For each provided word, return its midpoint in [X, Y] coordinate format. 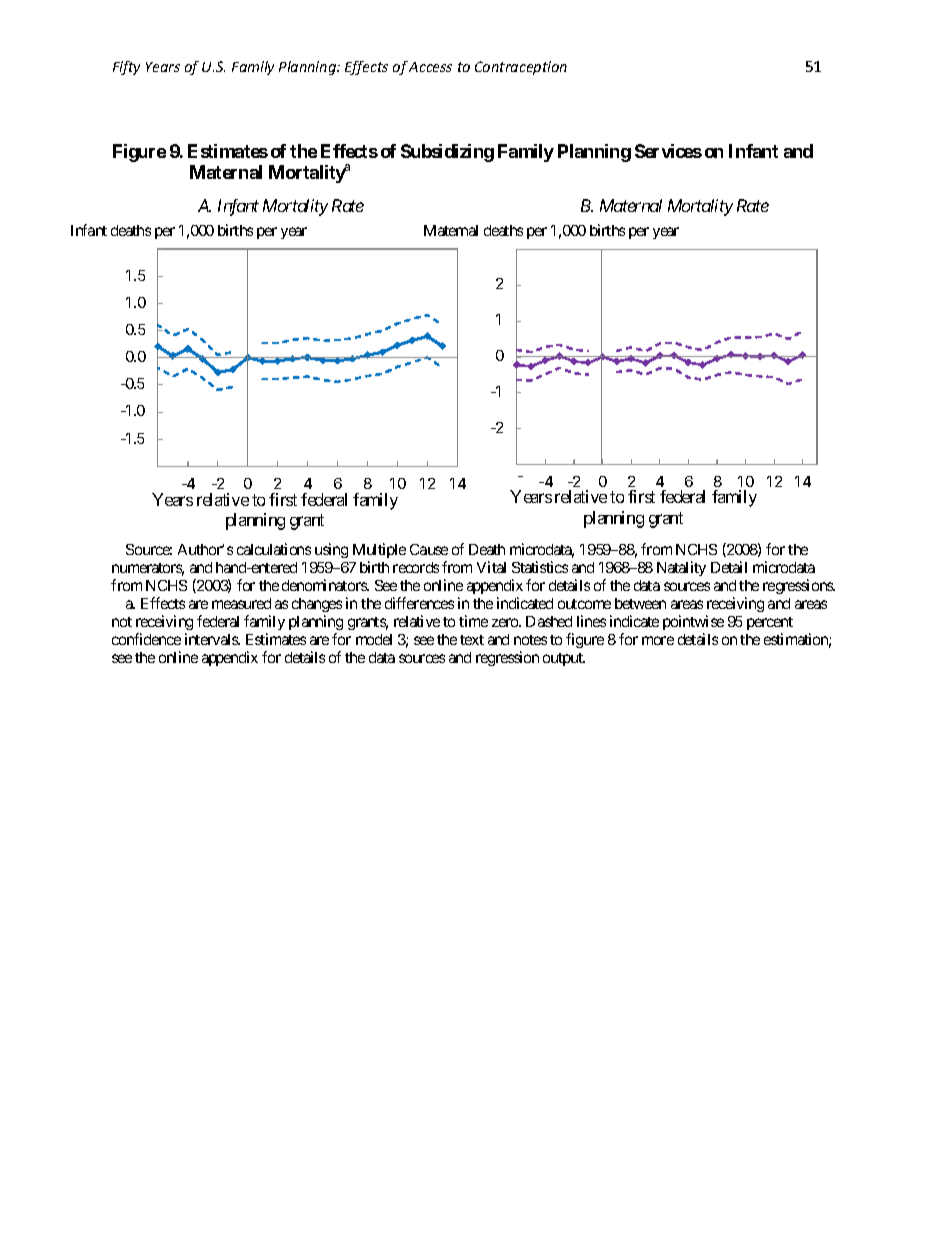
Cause [429, 549]
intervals [212, 639]
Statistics [540, 567]
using [331, 550]
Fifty [126, 68]
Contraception [521, 68]
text [472, 640]
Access [430, 67]
